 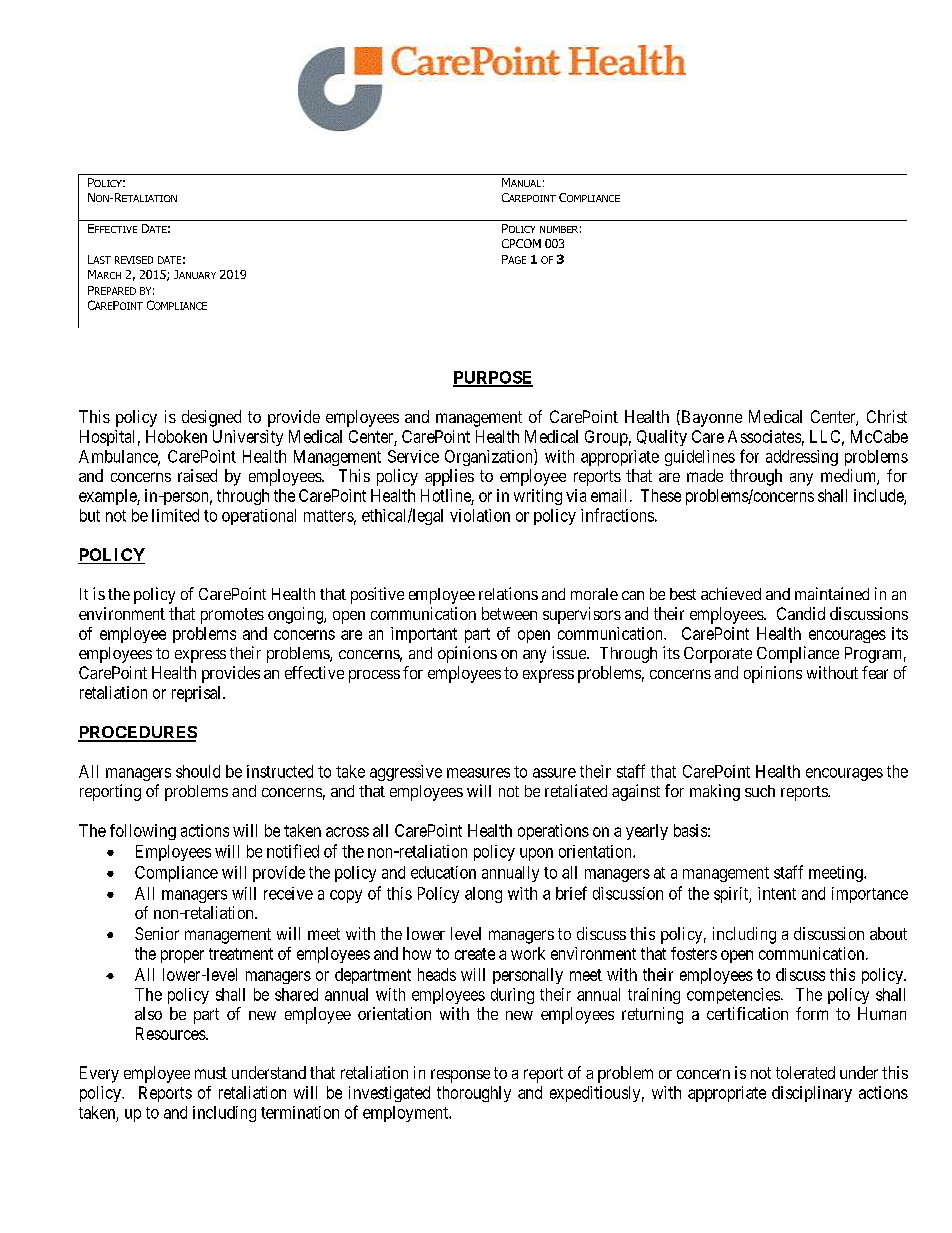 I want to click on violation, so click(x=480, y=515).
